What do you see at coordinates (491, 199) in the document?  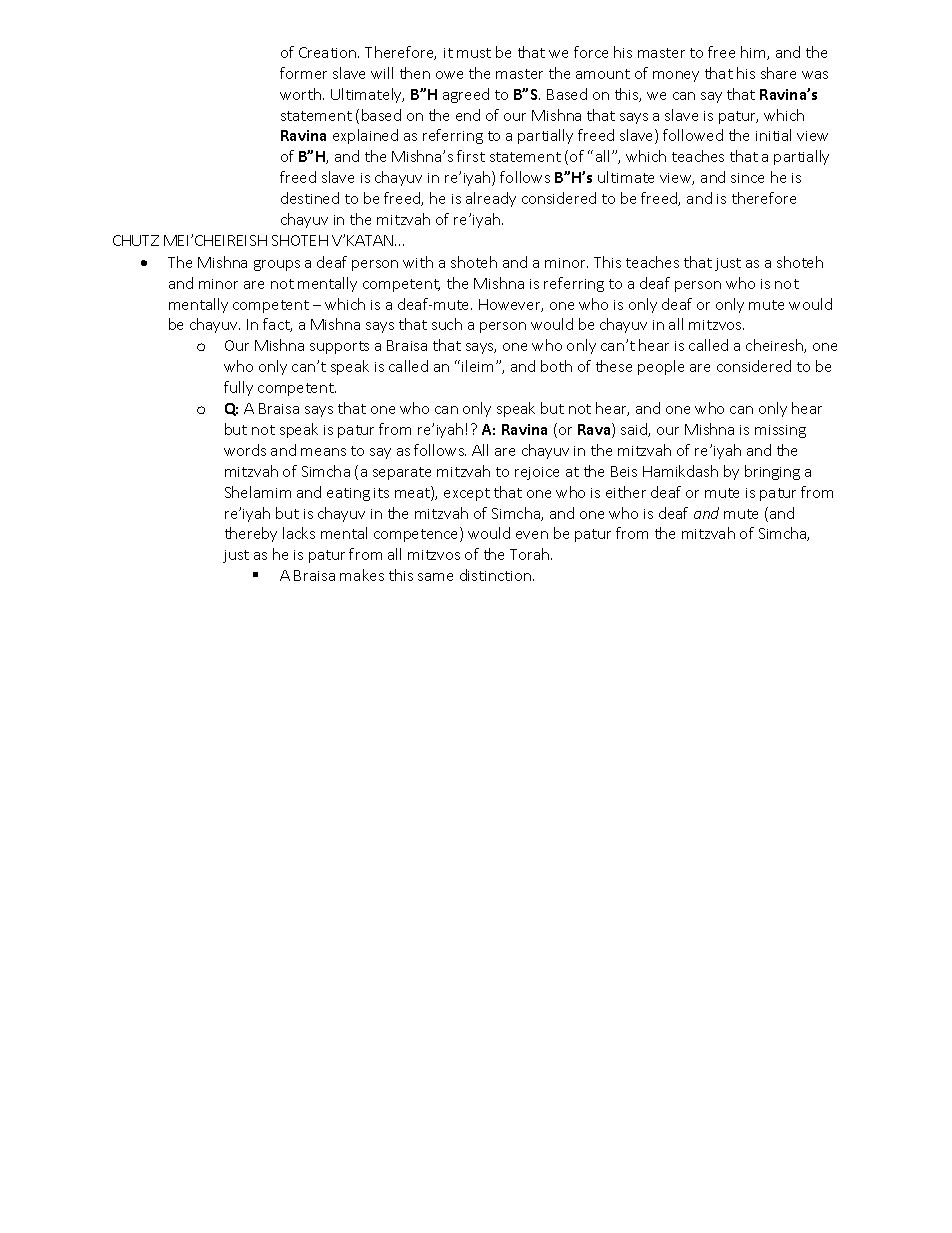 I see `already` at bounding box center [491, 199].
